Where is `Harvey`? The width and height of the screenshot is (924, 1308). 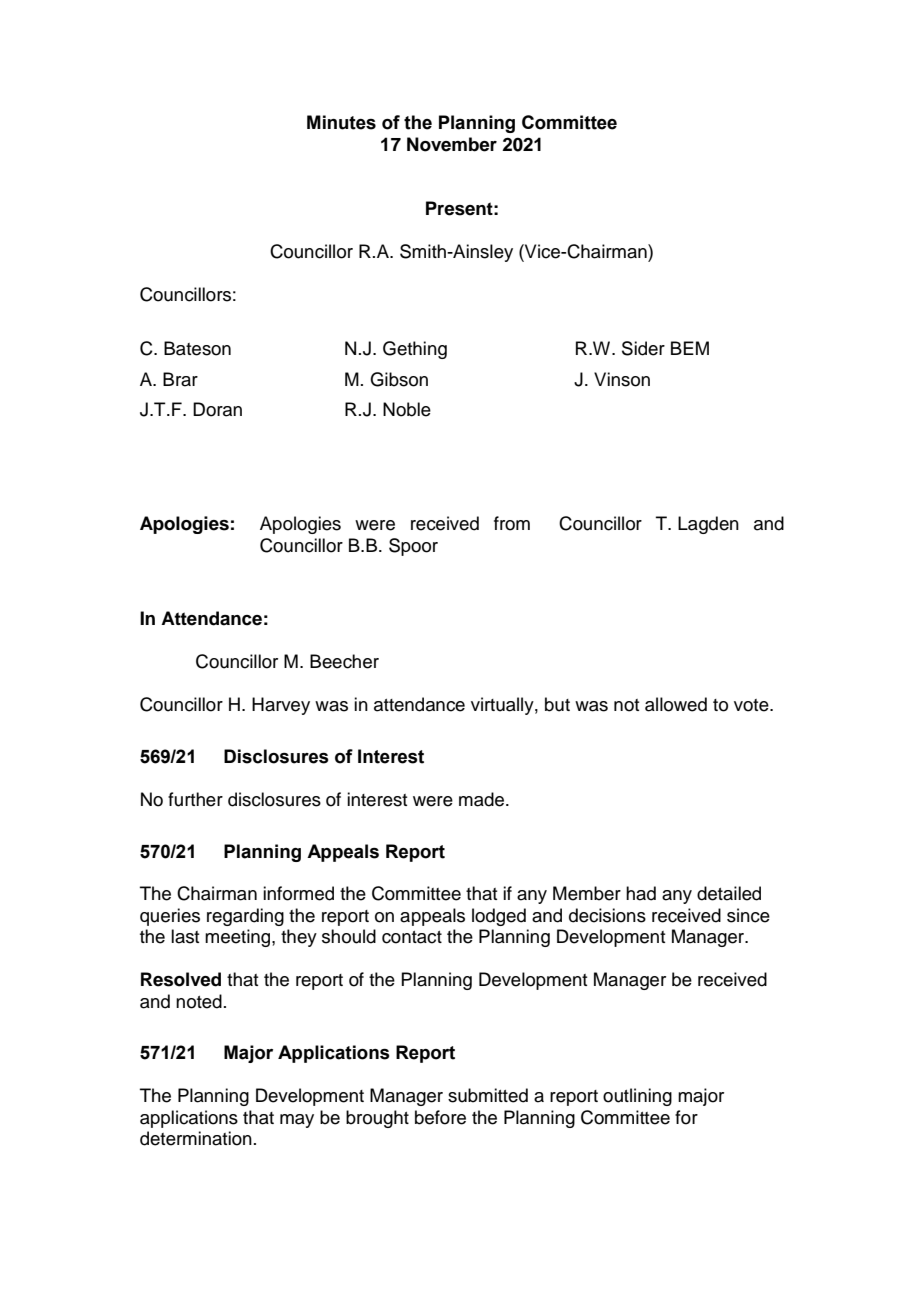 Harvey is located at coordinates (281, 706).
